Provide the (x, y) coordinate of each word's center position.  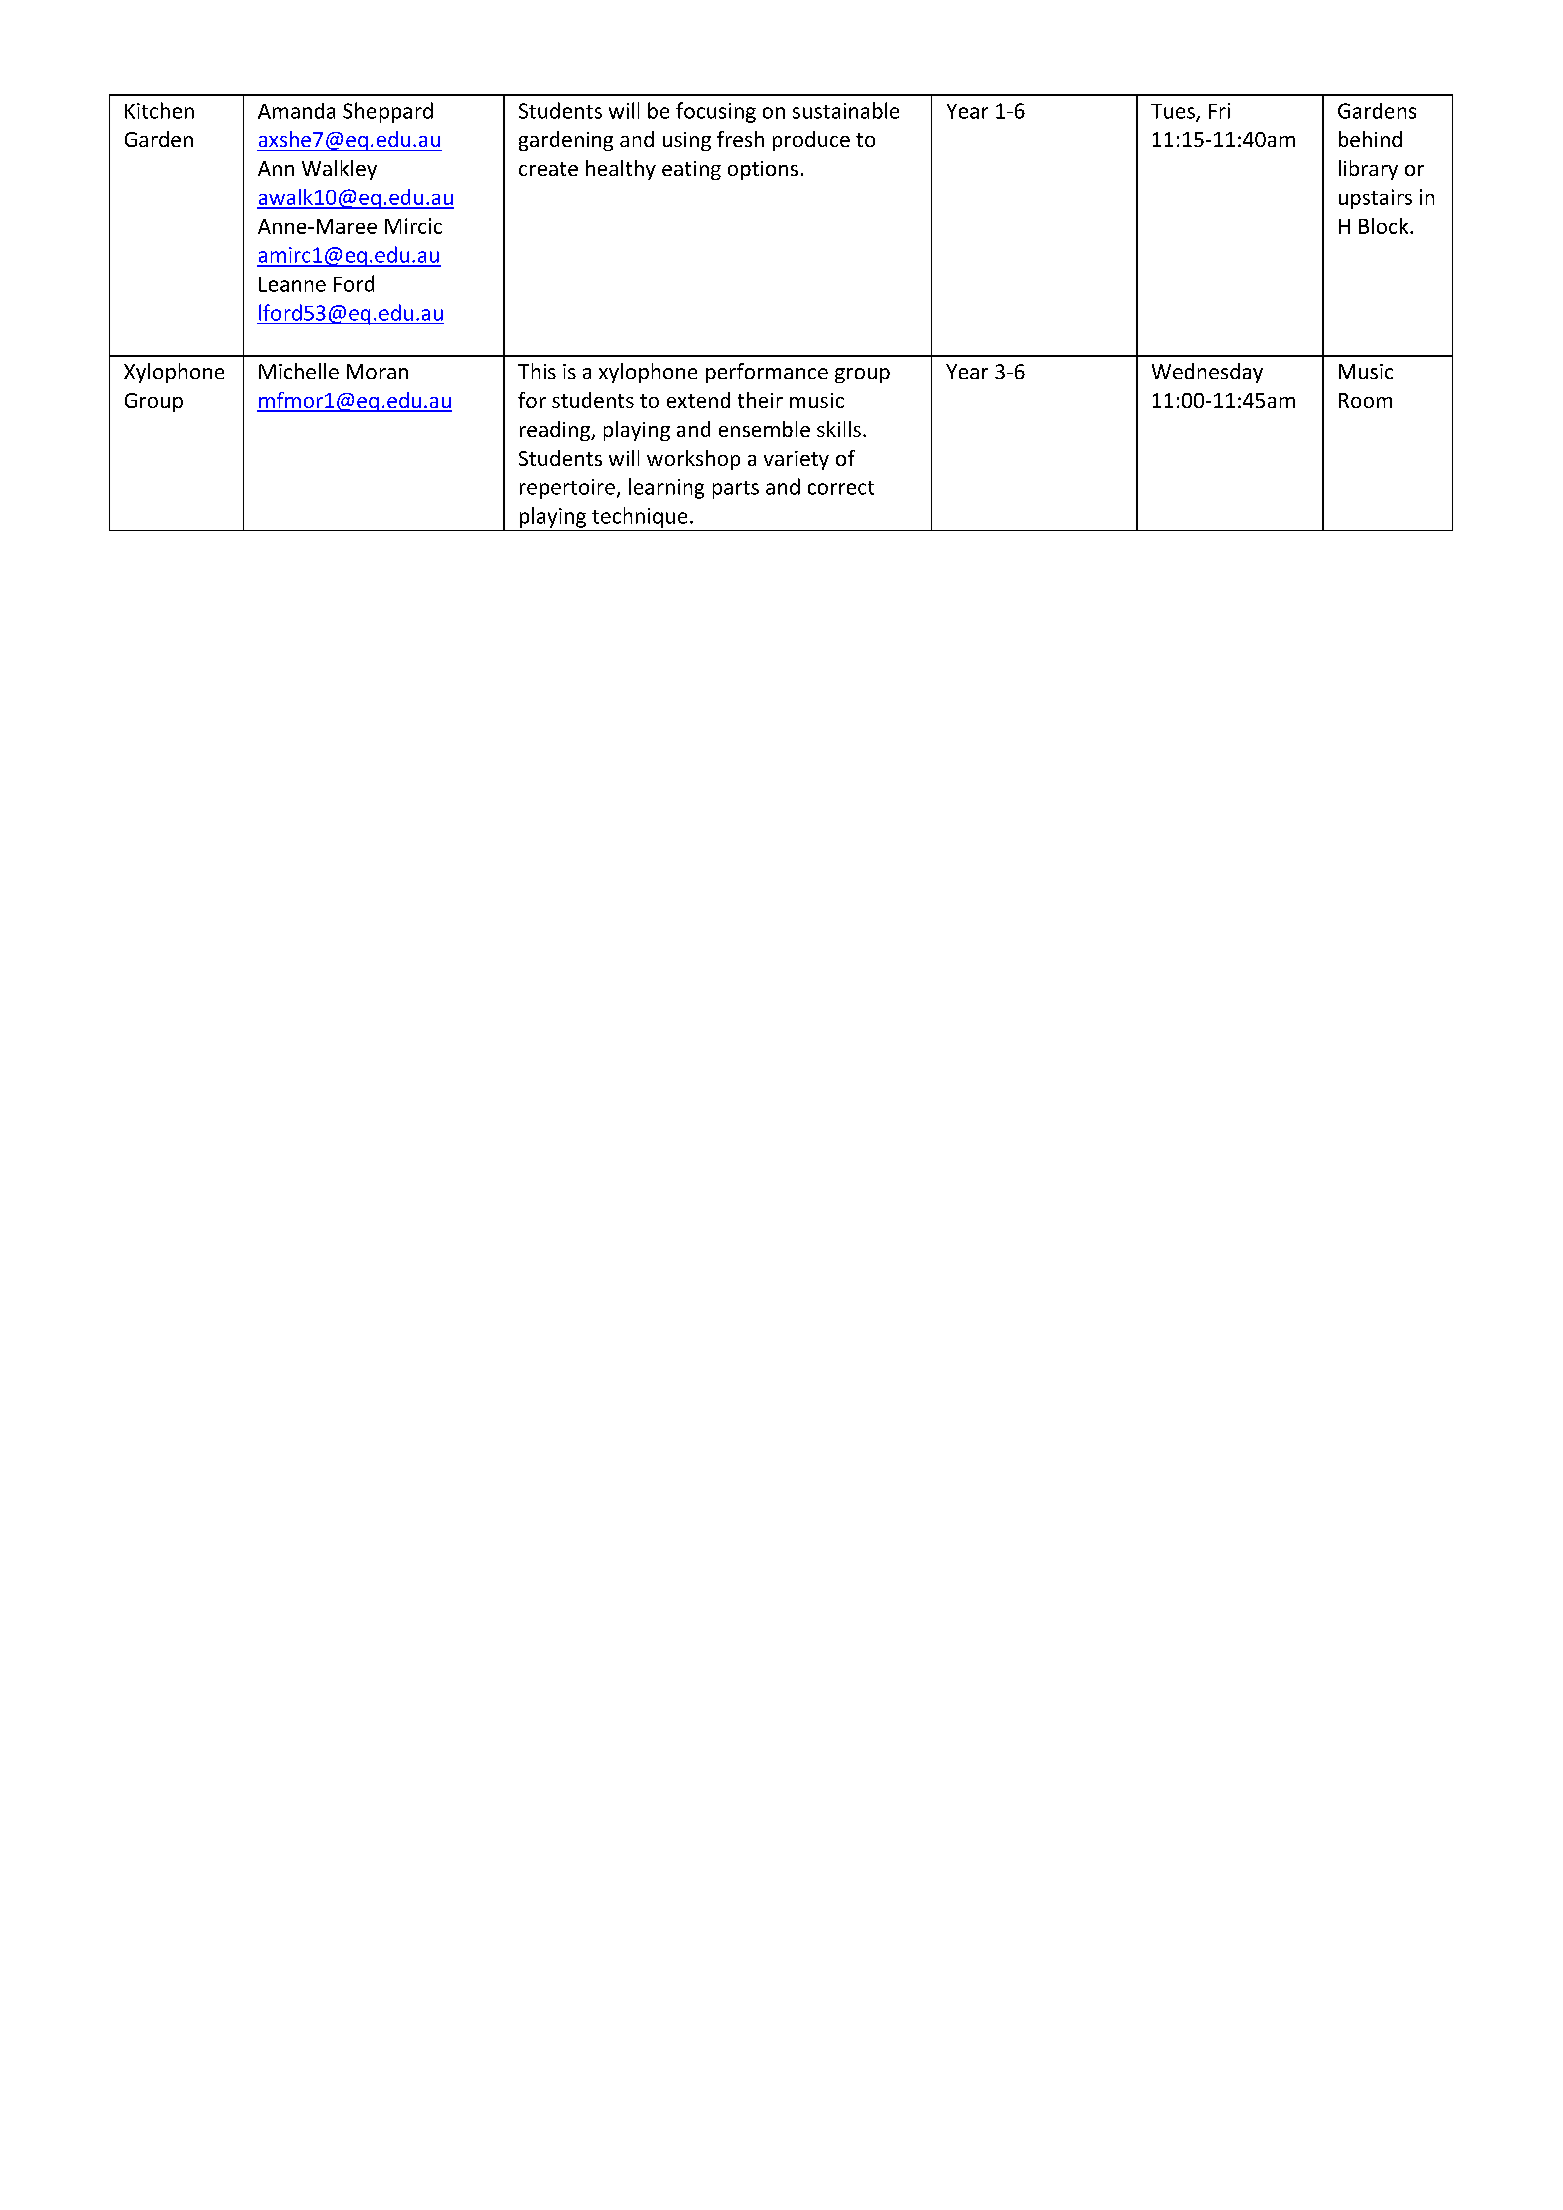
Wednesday (1207, 373)
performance (767, 373)
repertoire (567, 489)
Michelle (299, 371)
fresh (740, 139)
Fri (1219, 111)
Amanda (296, 111)
